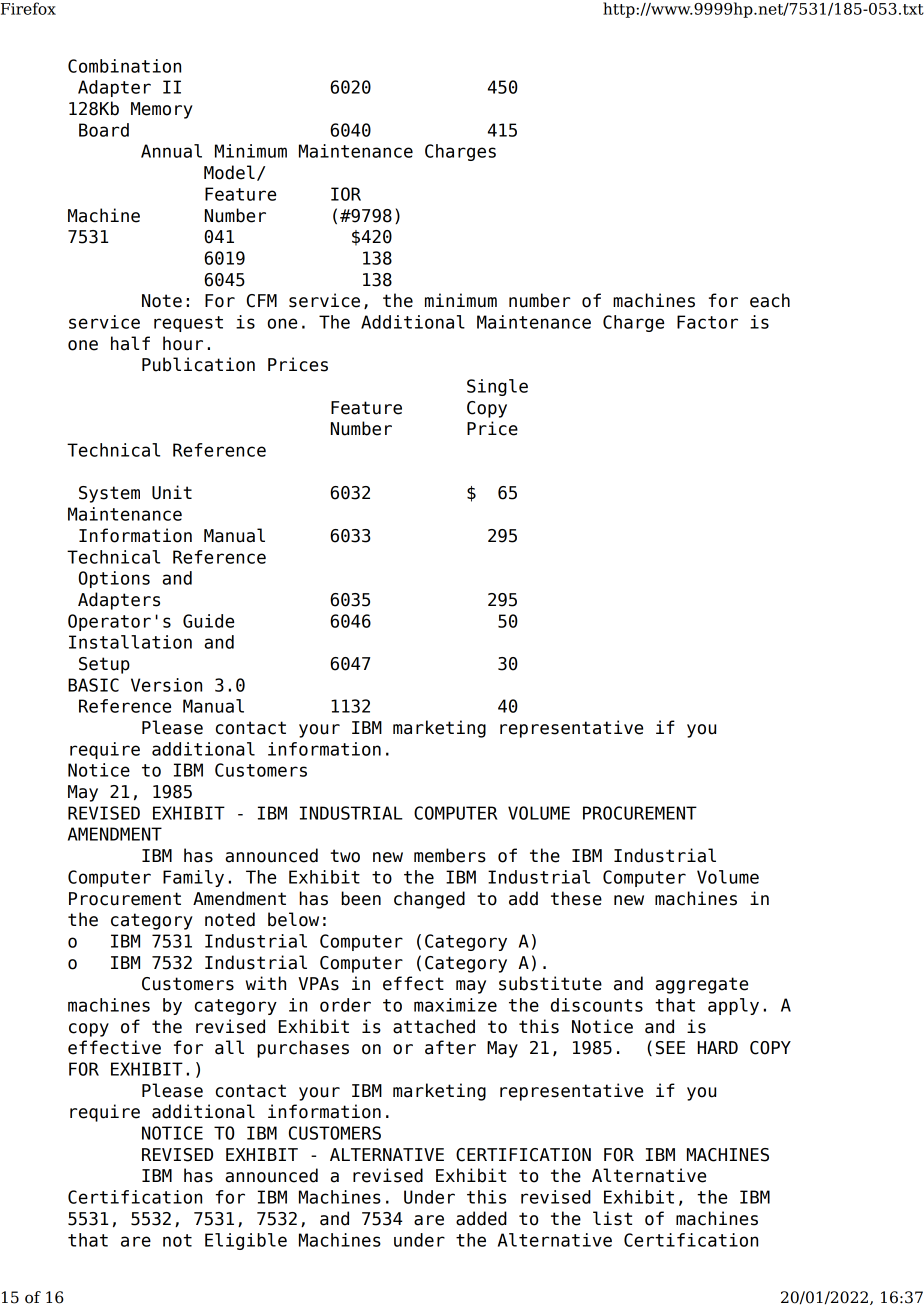 This screenshot has height=1307, width=924. I want to click on Single, so click(497, 387).
